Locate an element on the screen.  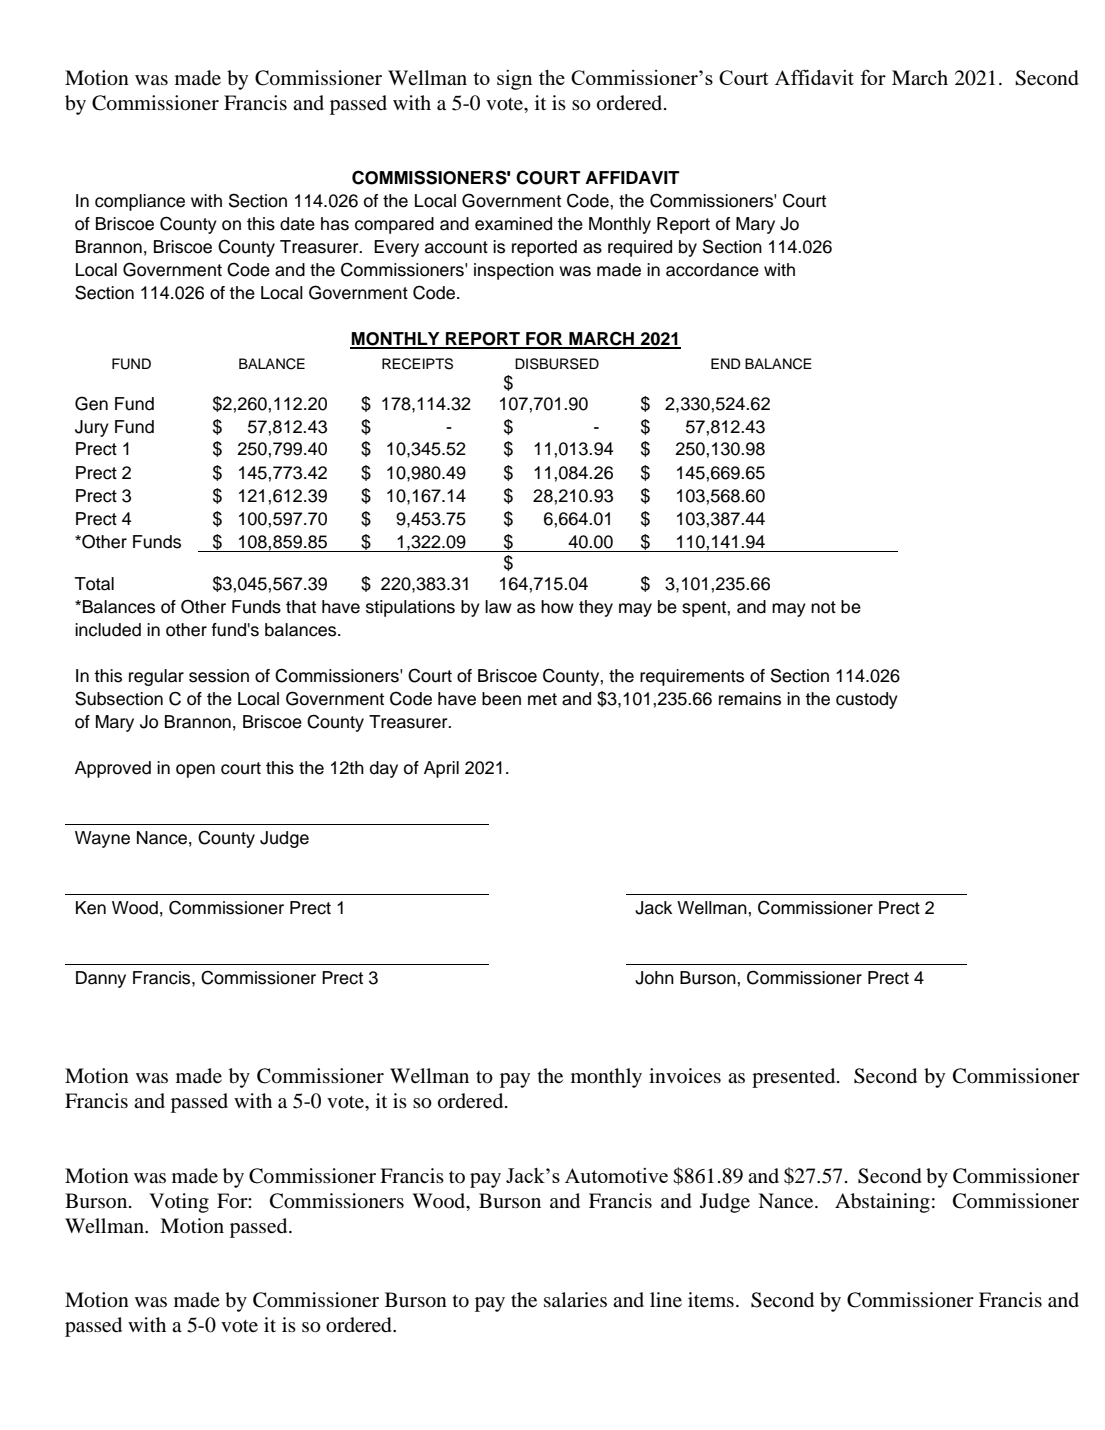
sign is located at coordinates (515, 80).
